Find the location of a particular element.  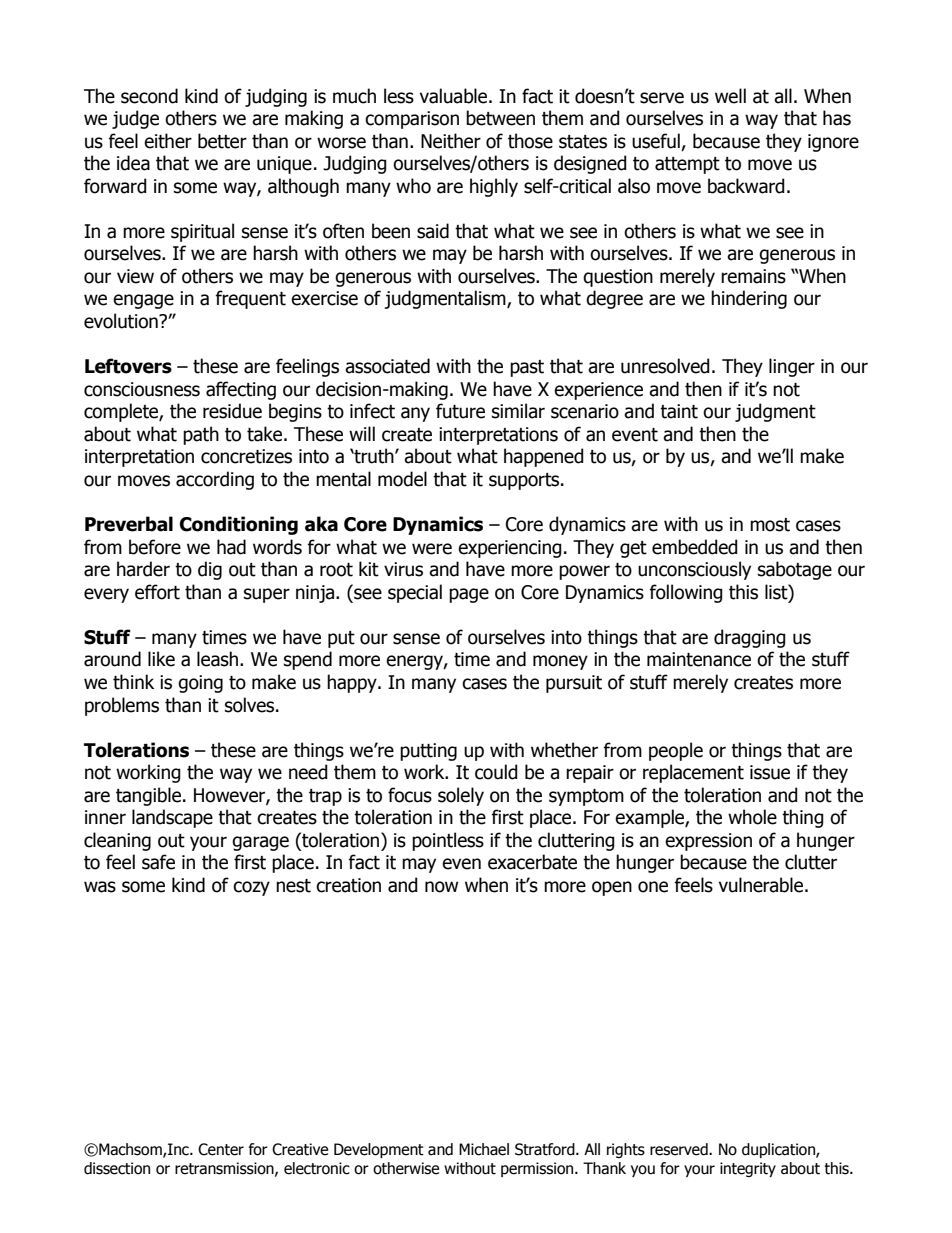

well is located at coordinates (730, 96).
